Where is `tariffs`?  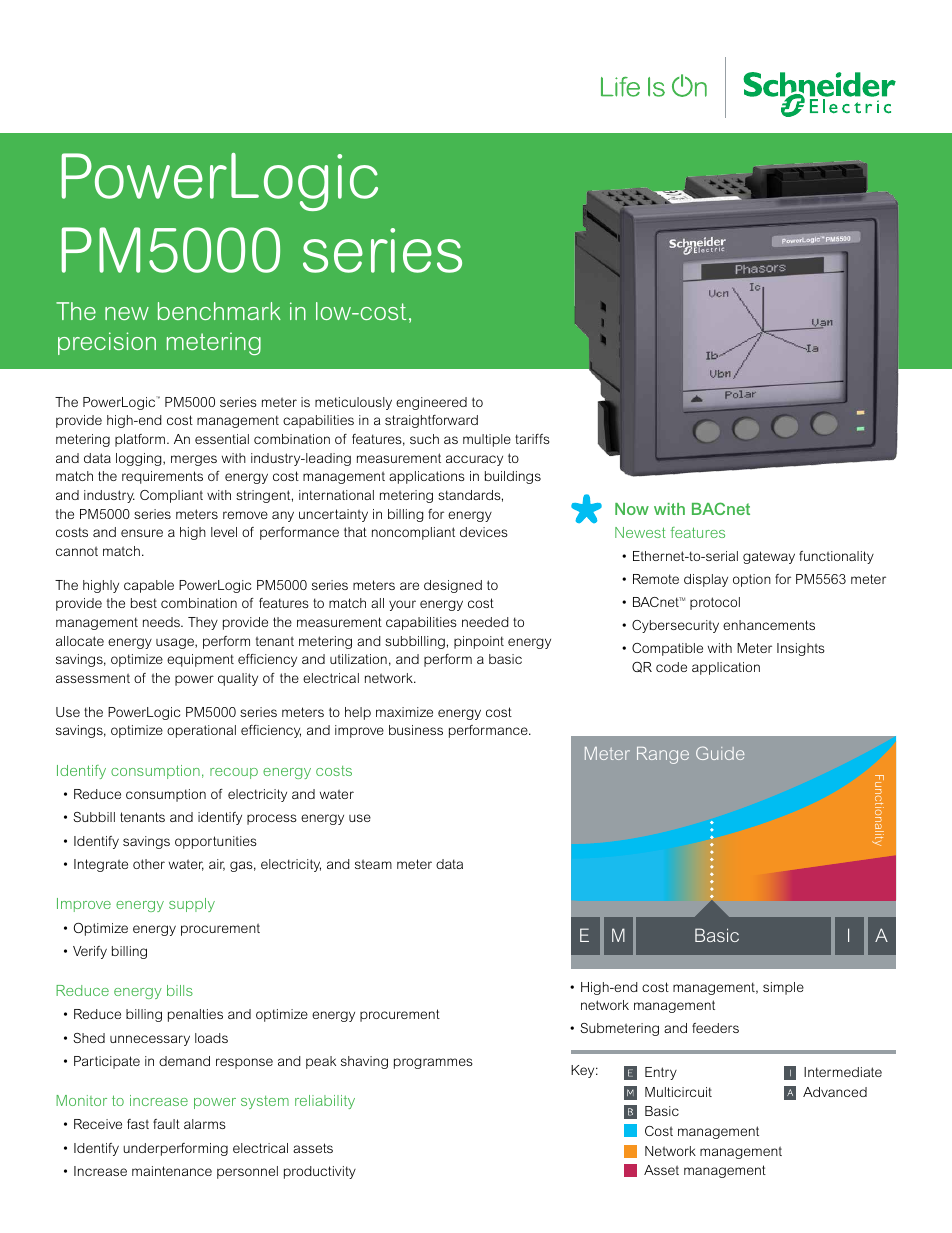 tariffs is located at coordinates (532, 439).
